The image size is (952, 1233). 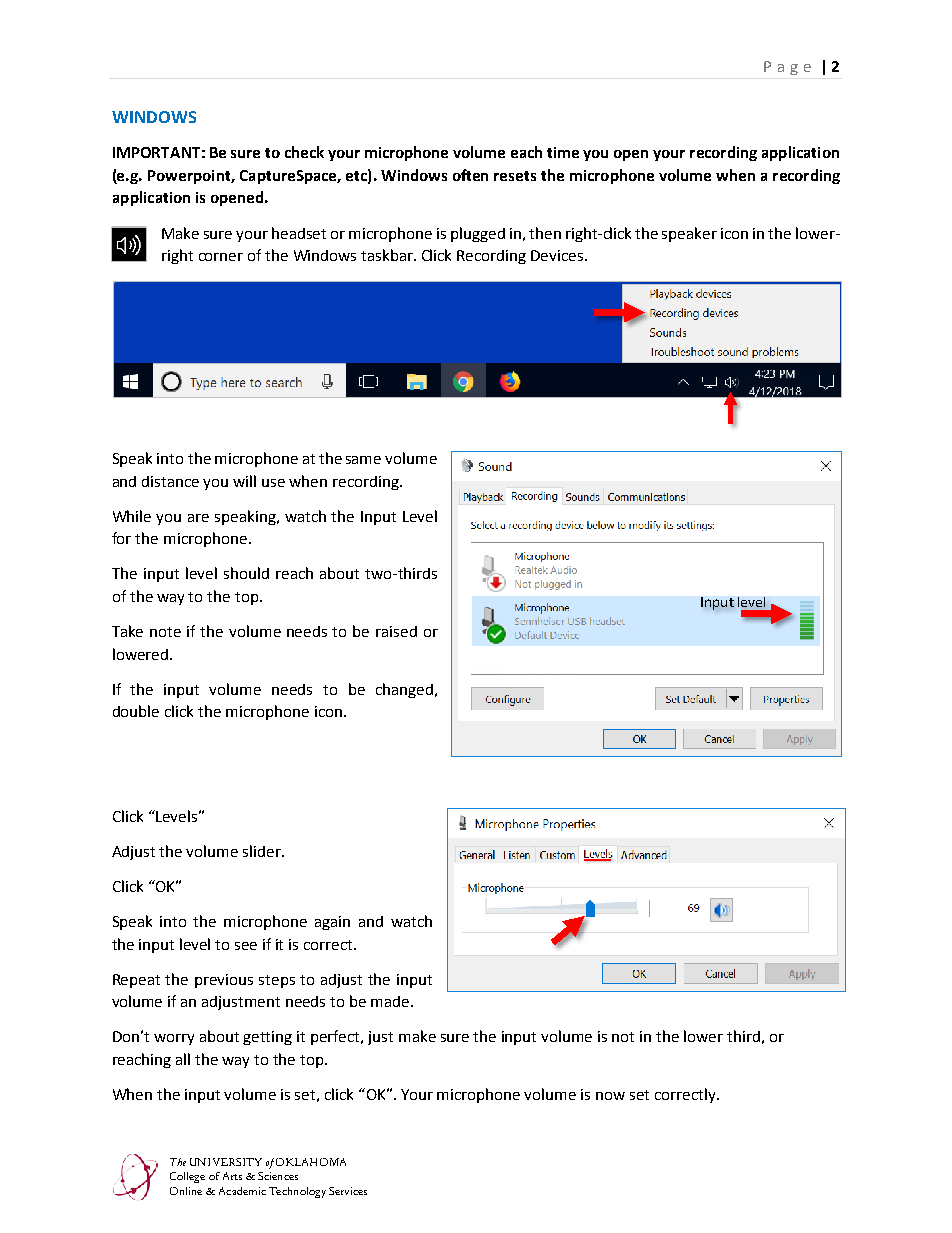 What do you see at coordinates (404, 690) in the page?
I see `changed` at bounding box center [404, 690].
